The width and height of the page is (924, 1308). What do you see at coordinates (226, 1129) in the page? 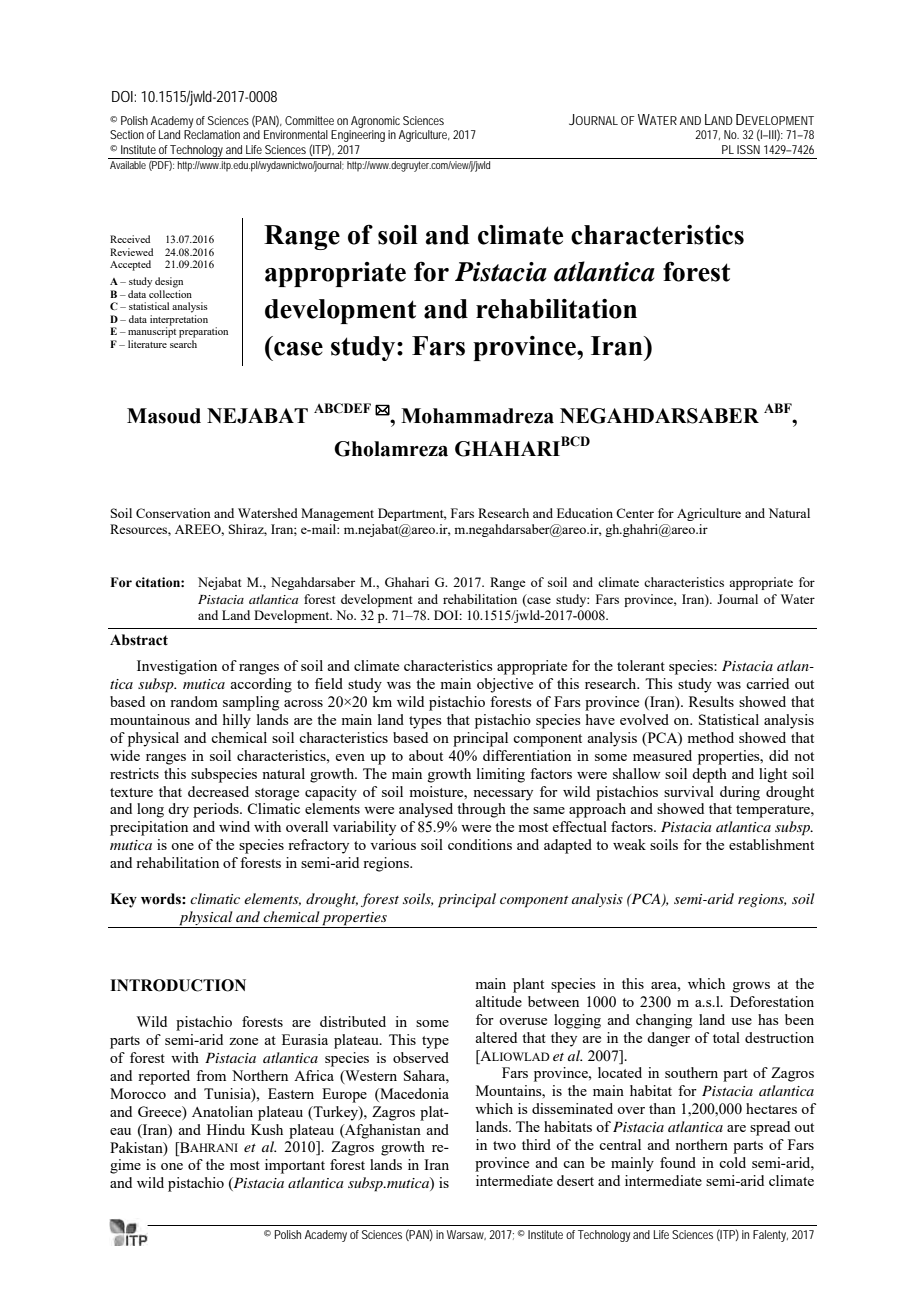
I see `Hindu` at bounding box center [226, 1129].
